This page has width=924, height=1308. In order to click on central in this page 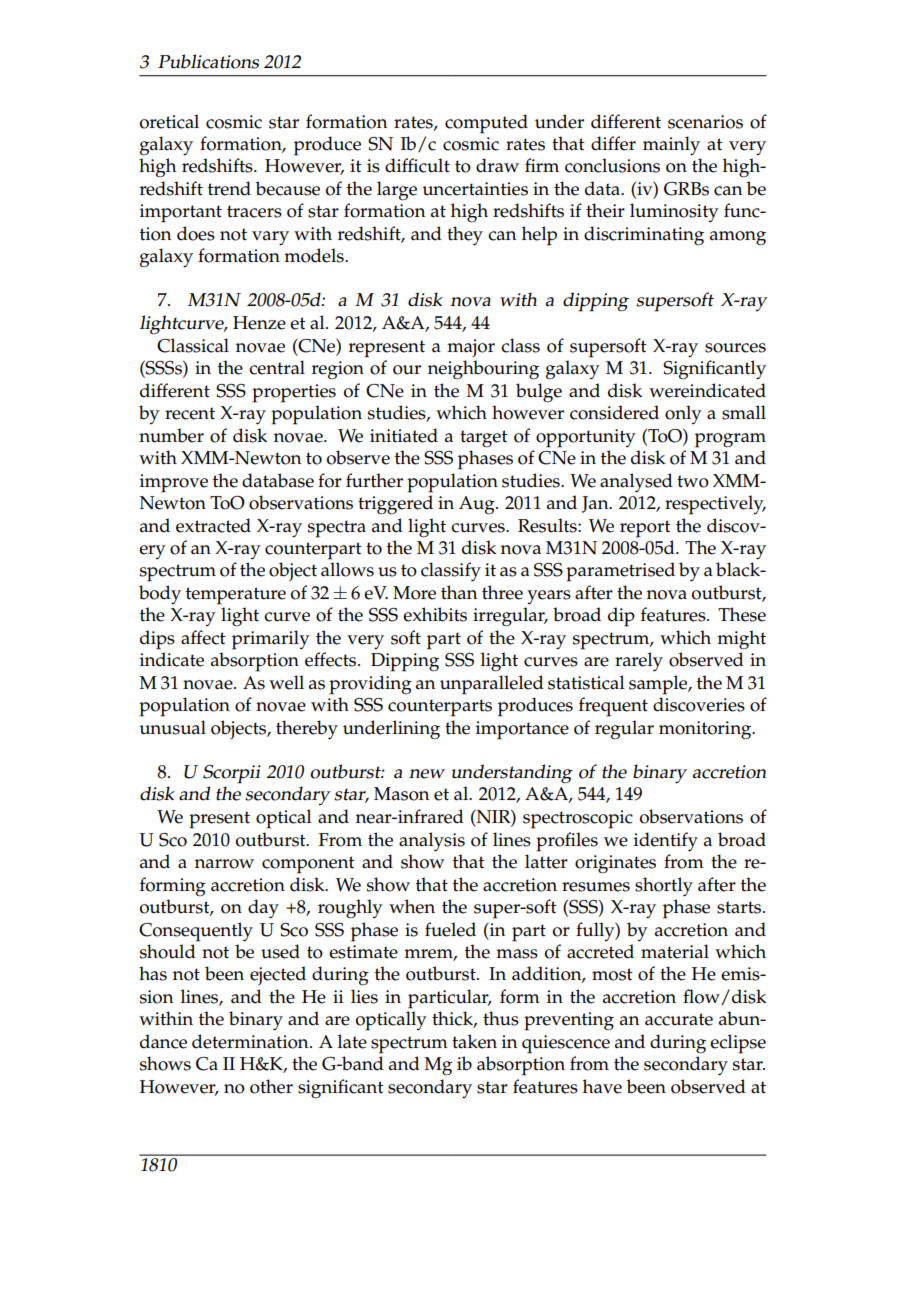, I will do `click(277, 367)`.
